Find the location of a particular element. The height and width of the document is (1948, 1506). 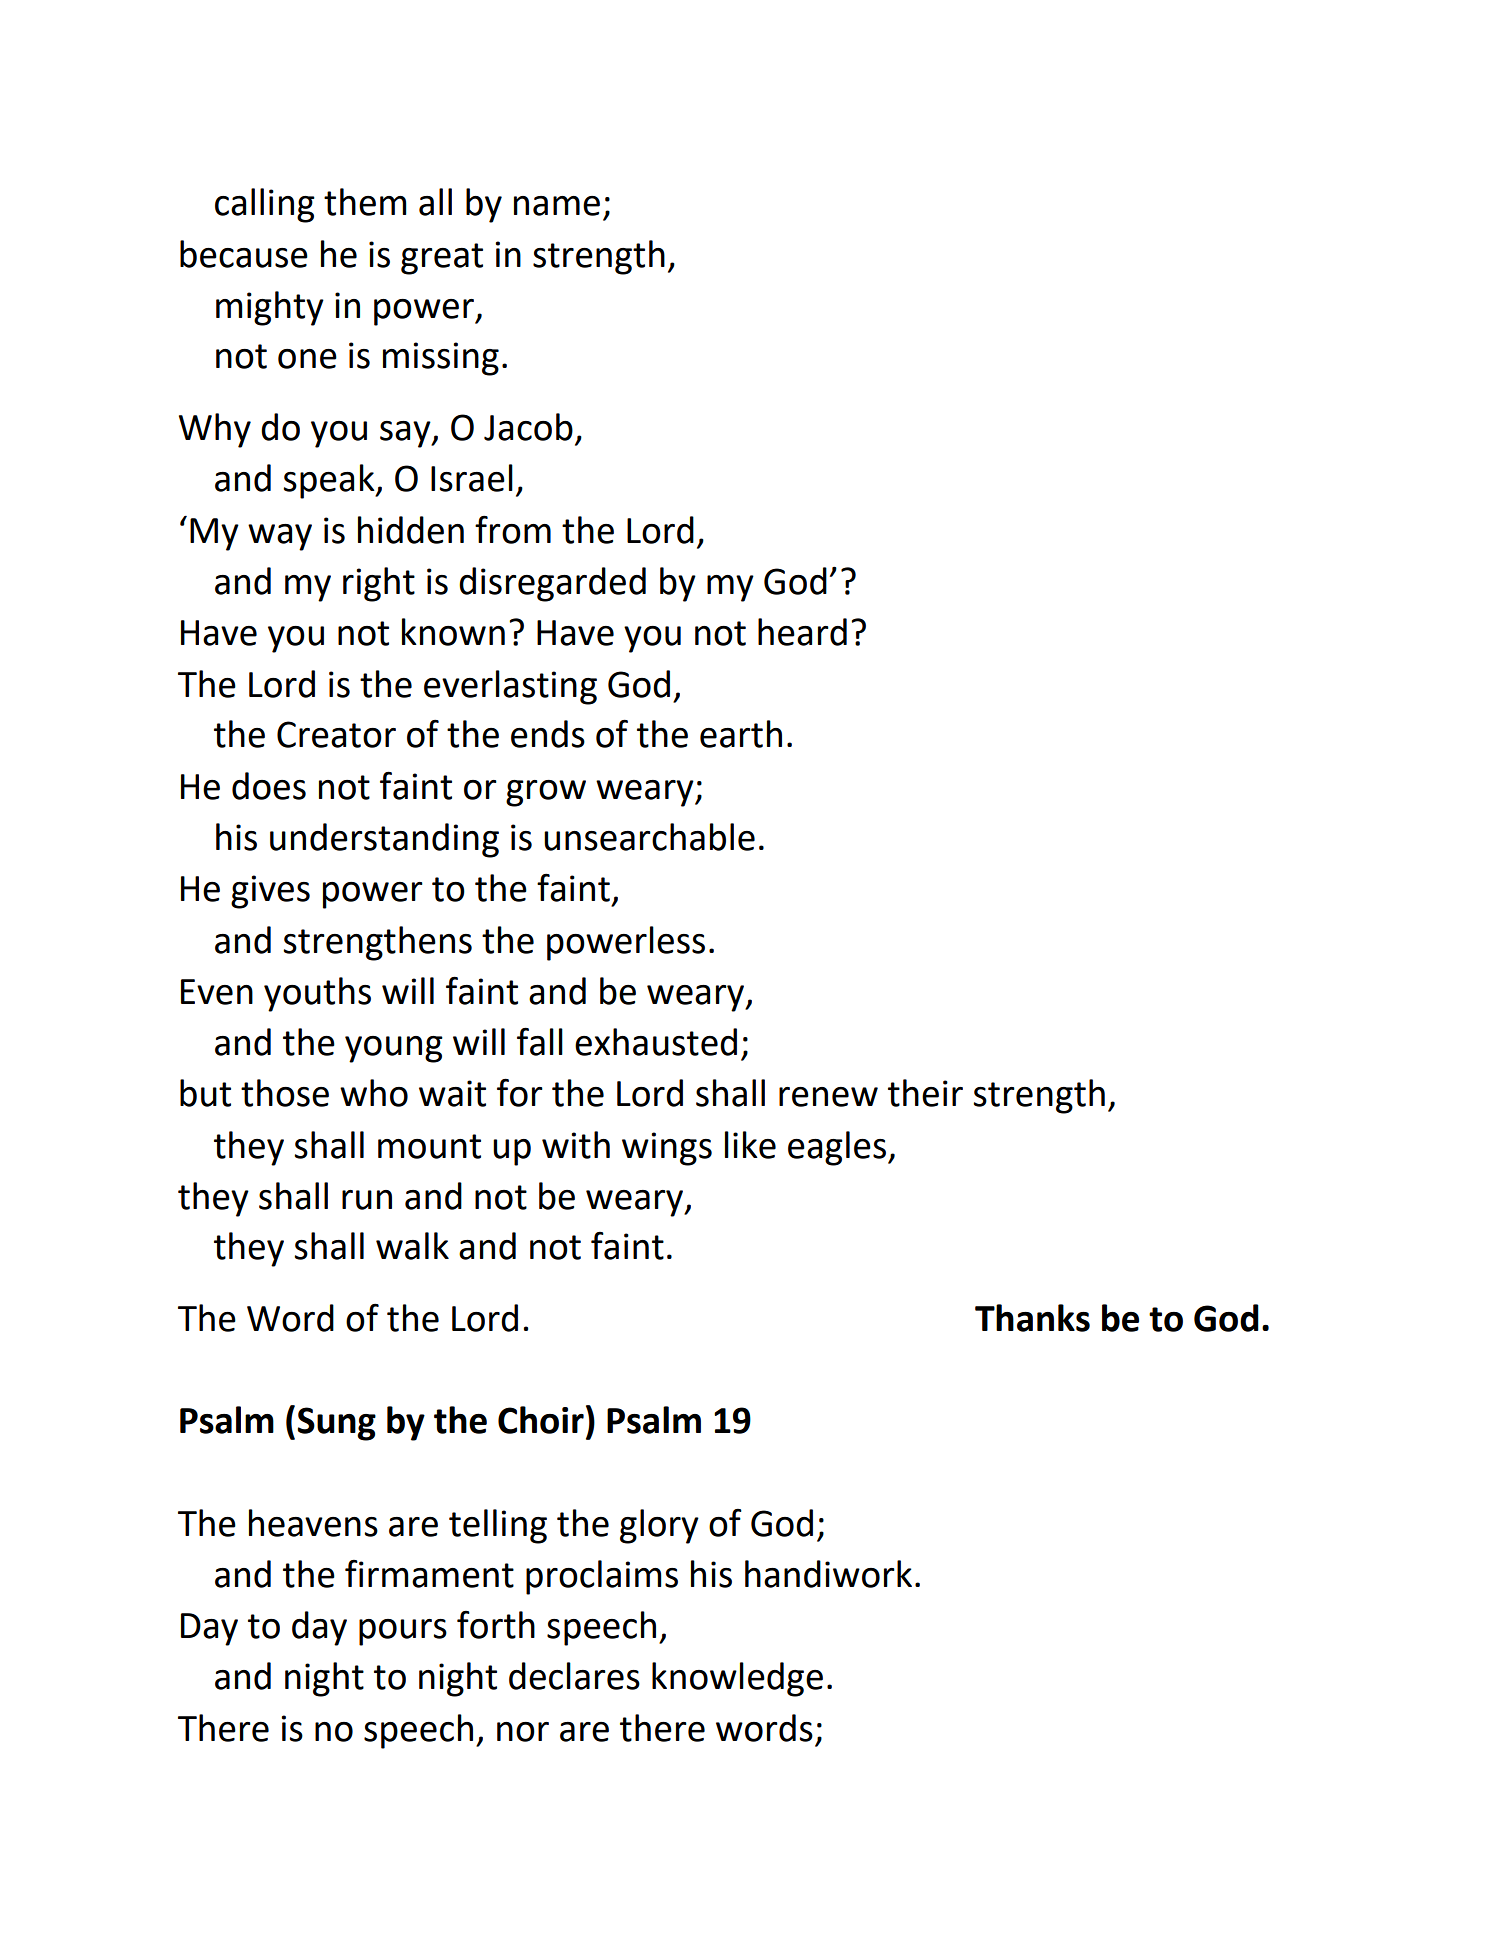

their is located at coordinates (925, 1093).
